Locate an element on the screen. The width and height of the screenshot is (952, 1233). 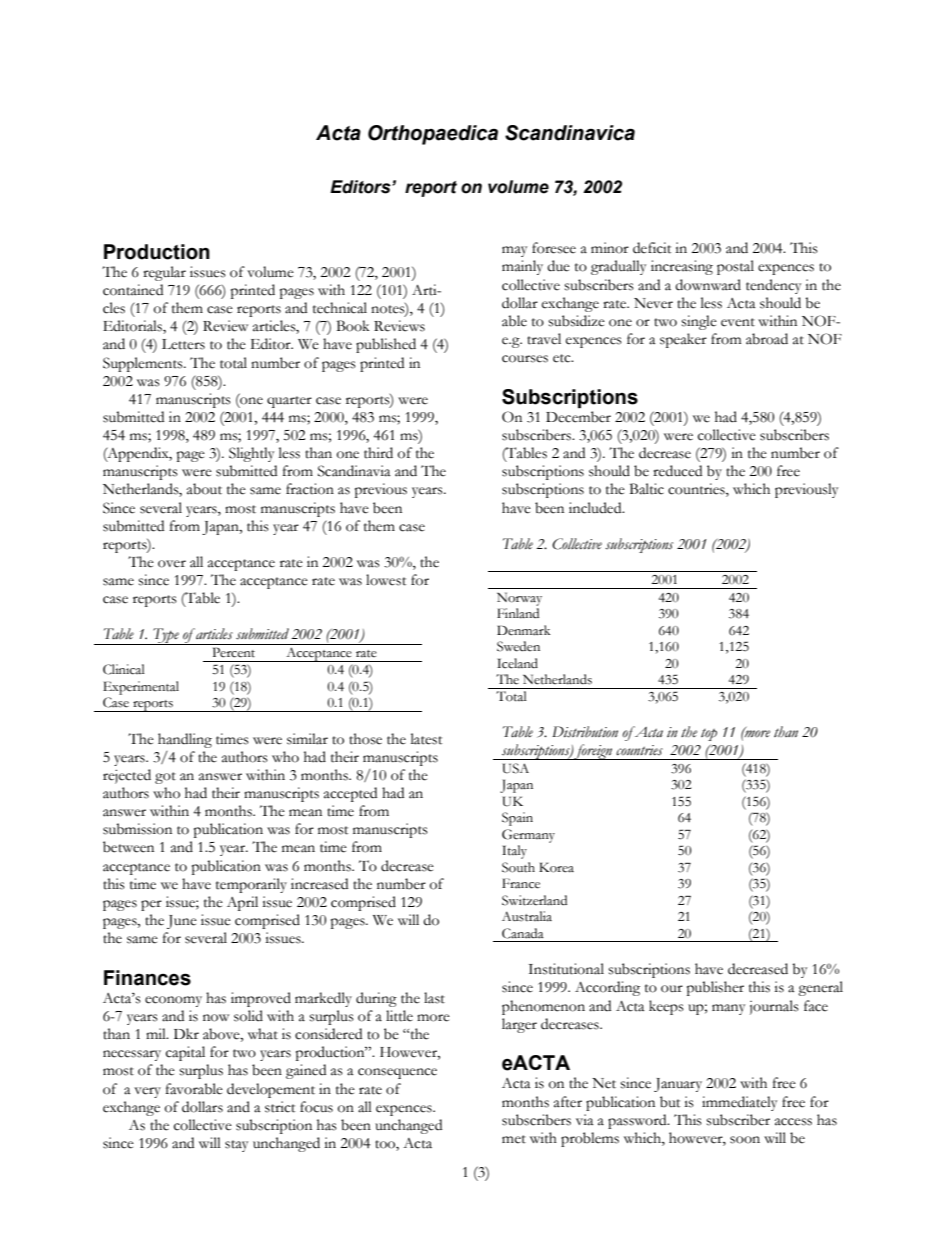
publisher is located at coordinates (715, 988).
